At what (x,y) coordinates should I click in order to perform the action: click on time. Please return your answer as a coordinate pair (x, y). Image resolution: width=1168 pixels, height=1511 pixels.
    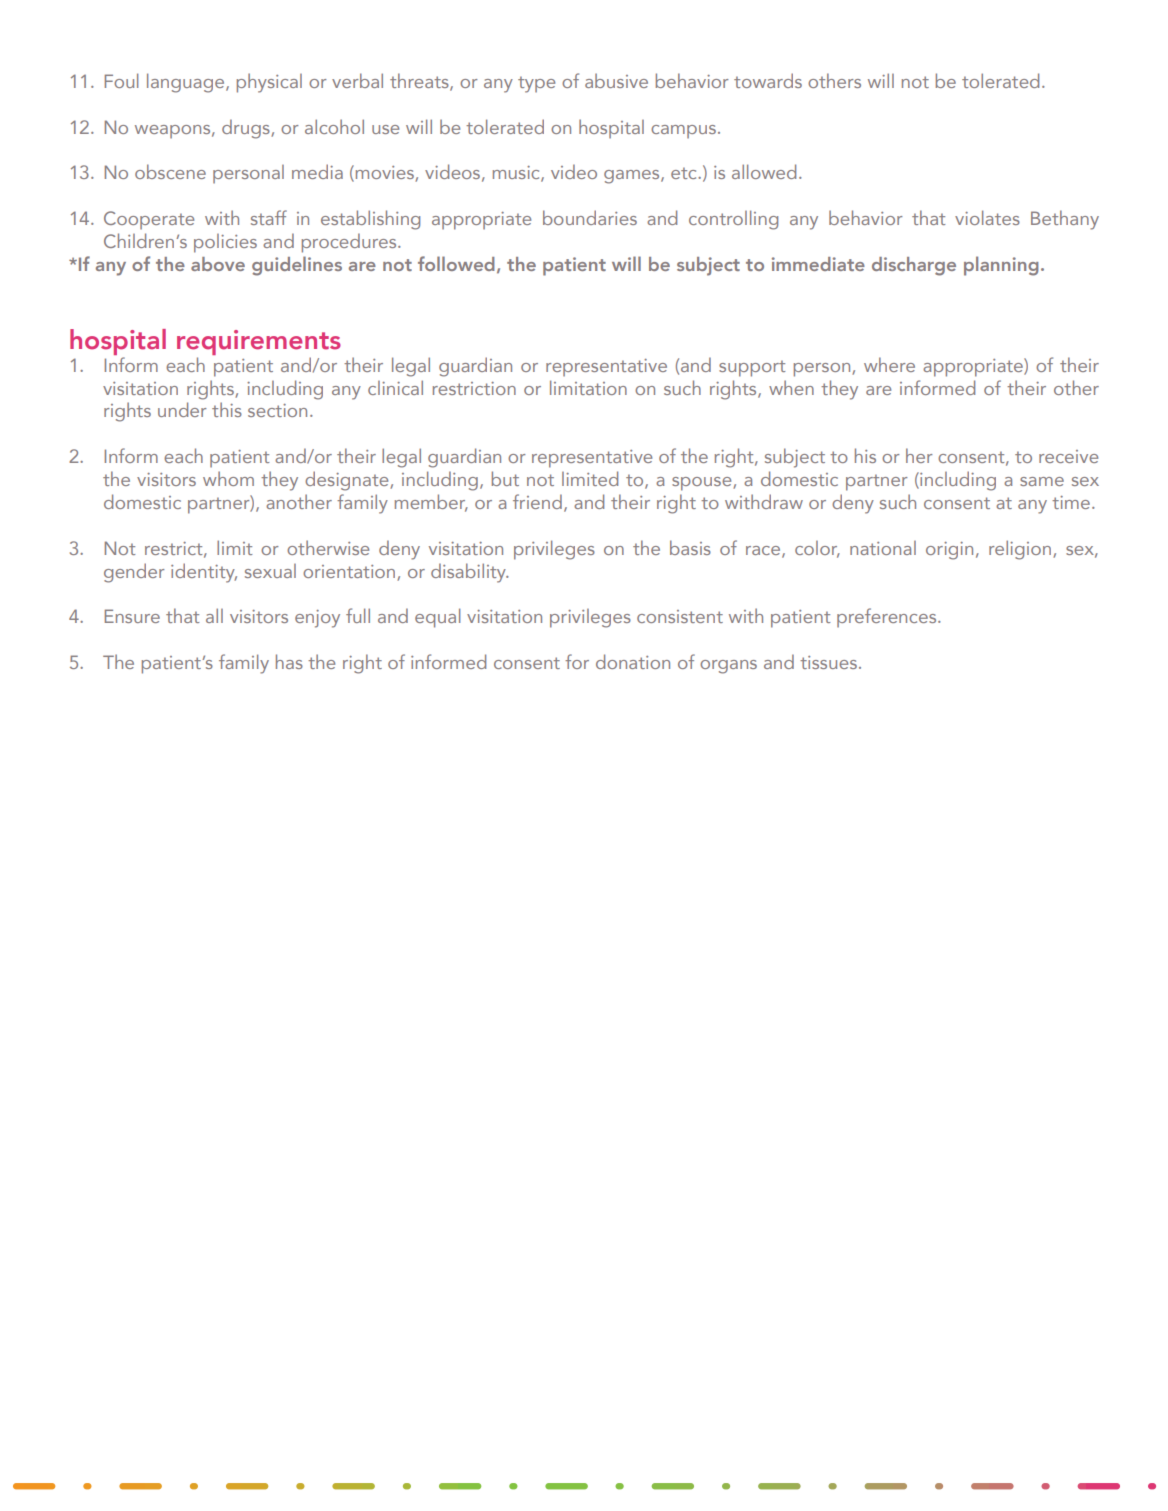
    Looking at the image, I should click on (1071, 502).
